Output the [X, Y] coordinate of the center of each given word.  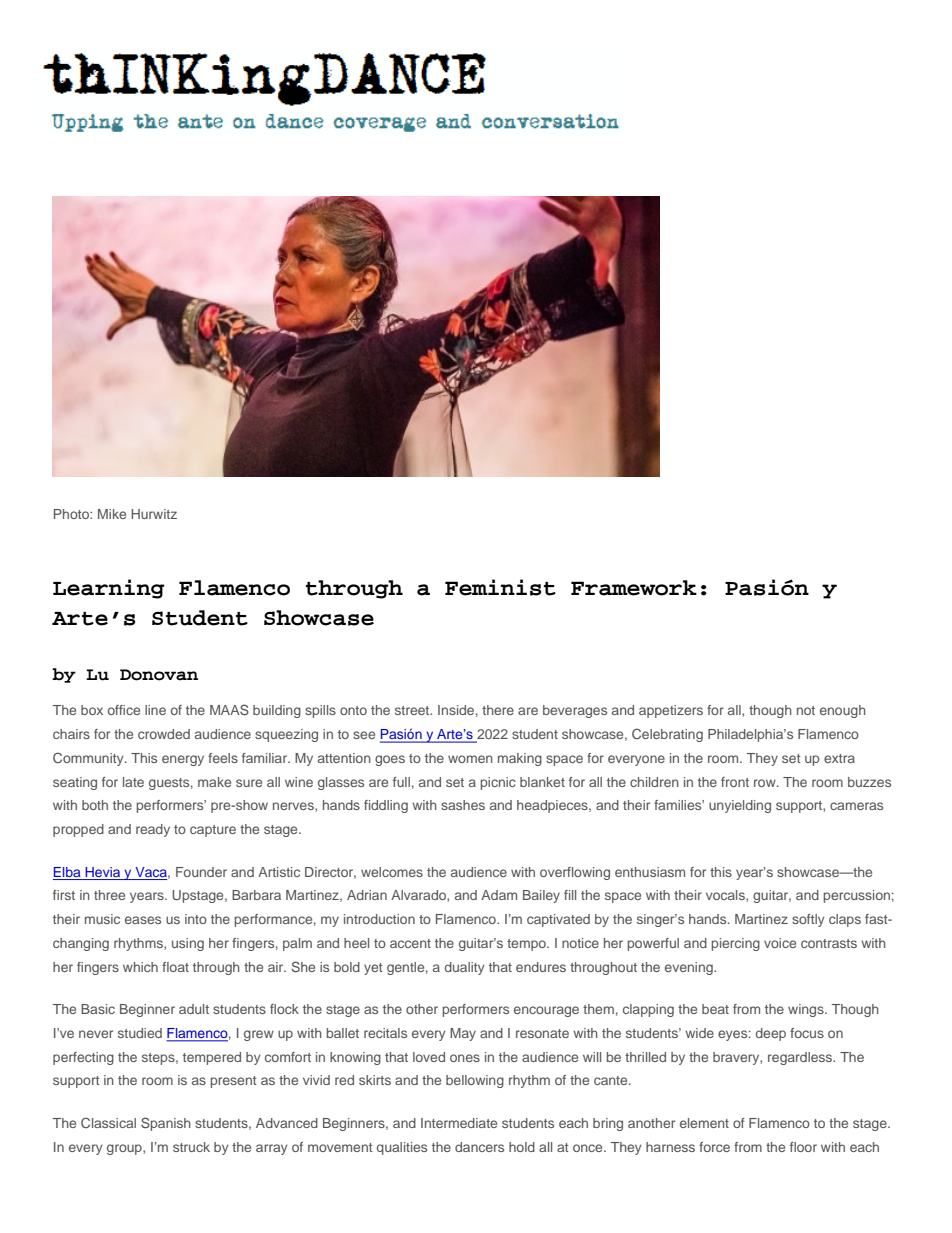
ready [153, 830]
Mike [112, 514]
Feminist [500, 587]
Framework [634, 588]
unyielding [740, 806]
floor [803, 1147]
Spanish [166, 1124]
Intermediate [459, 1123]
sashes [463, 805]
